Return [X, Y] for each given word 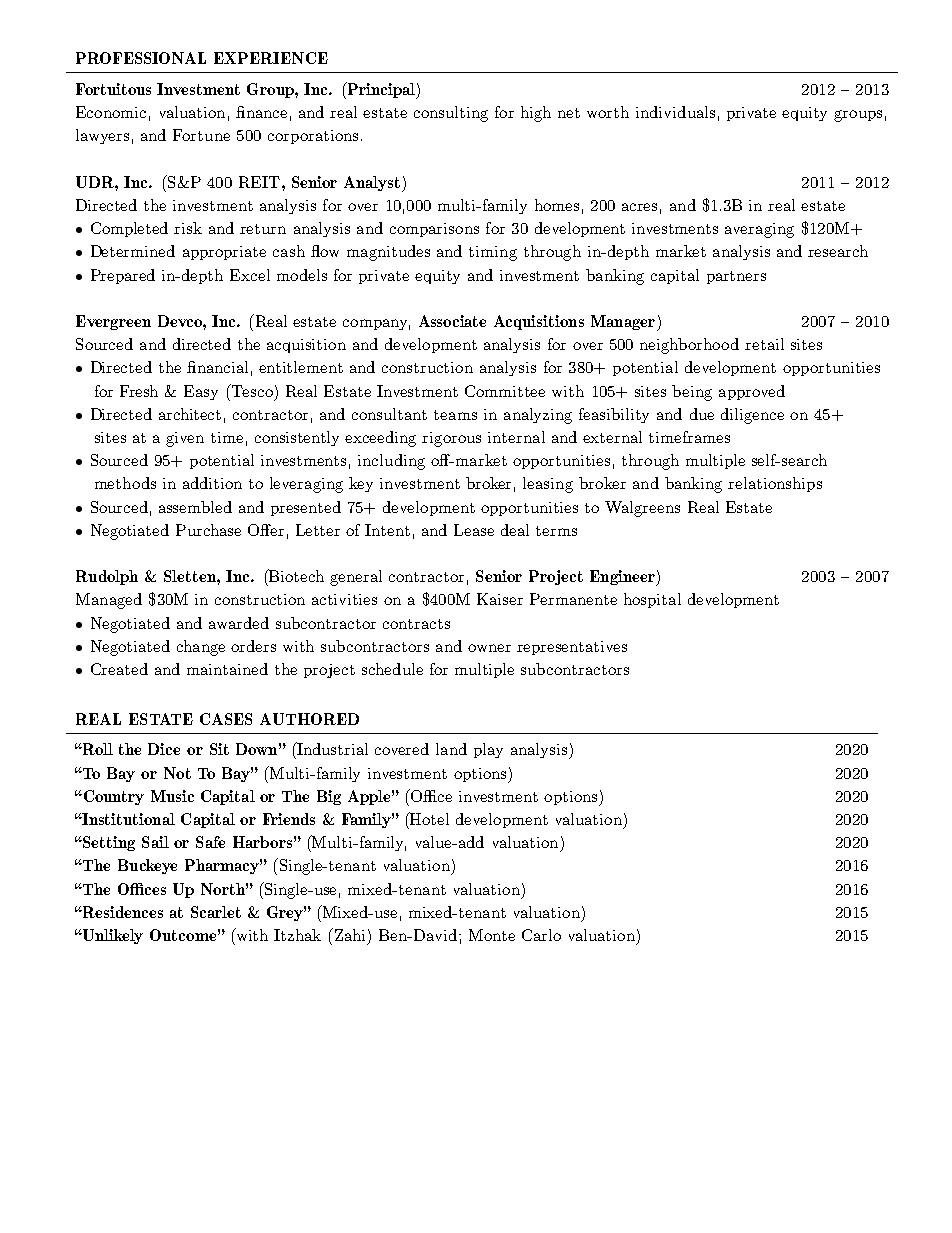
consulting [451, 114]
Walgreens [642, 509]
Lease [474, 530]
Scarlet [216, 912]
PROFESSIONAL [141, 58]
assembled [195, 507]
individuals [675, 112]
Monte [492, 935]
